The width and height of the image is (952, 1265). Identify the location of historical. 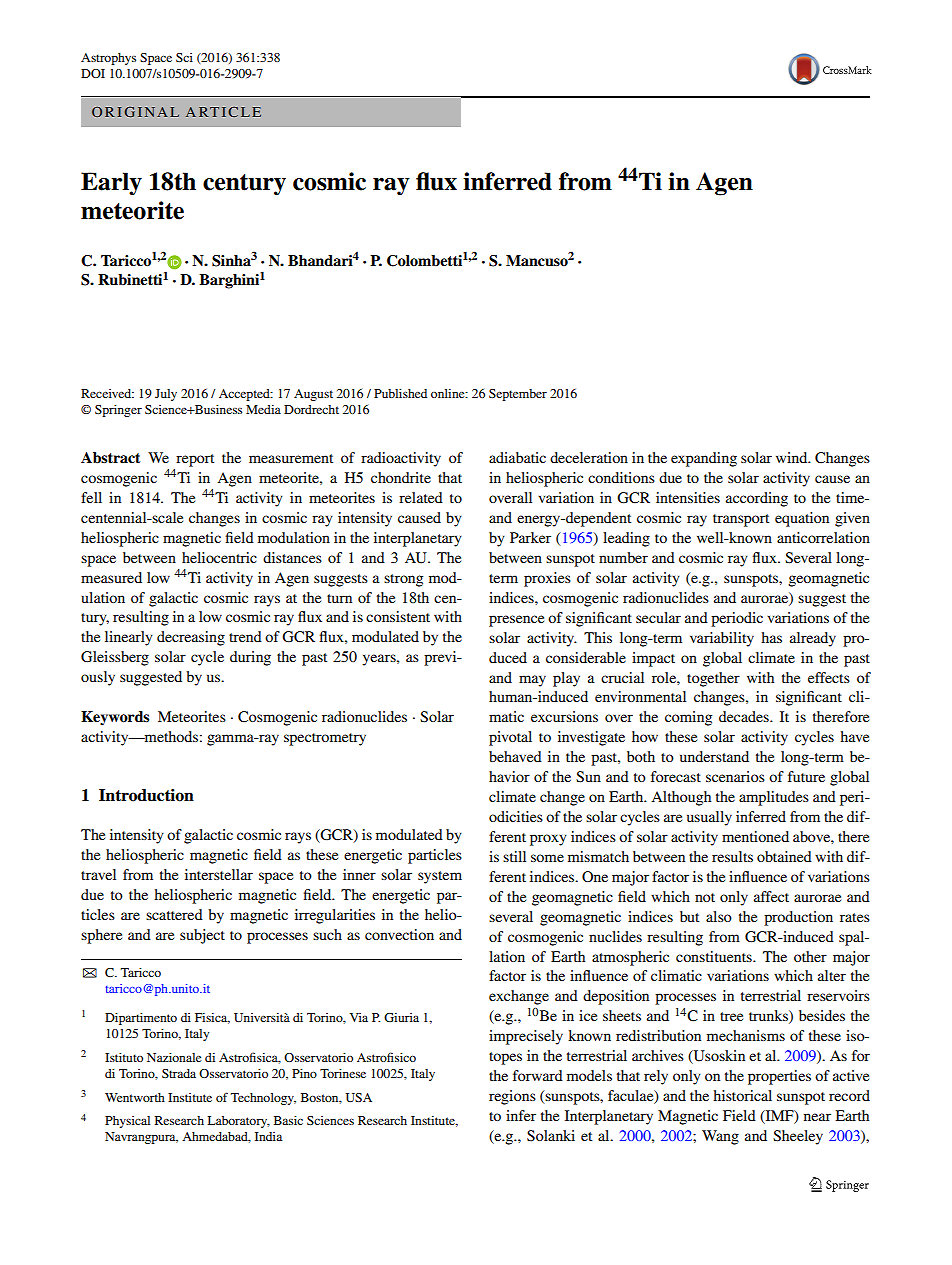
(742, 1095).
